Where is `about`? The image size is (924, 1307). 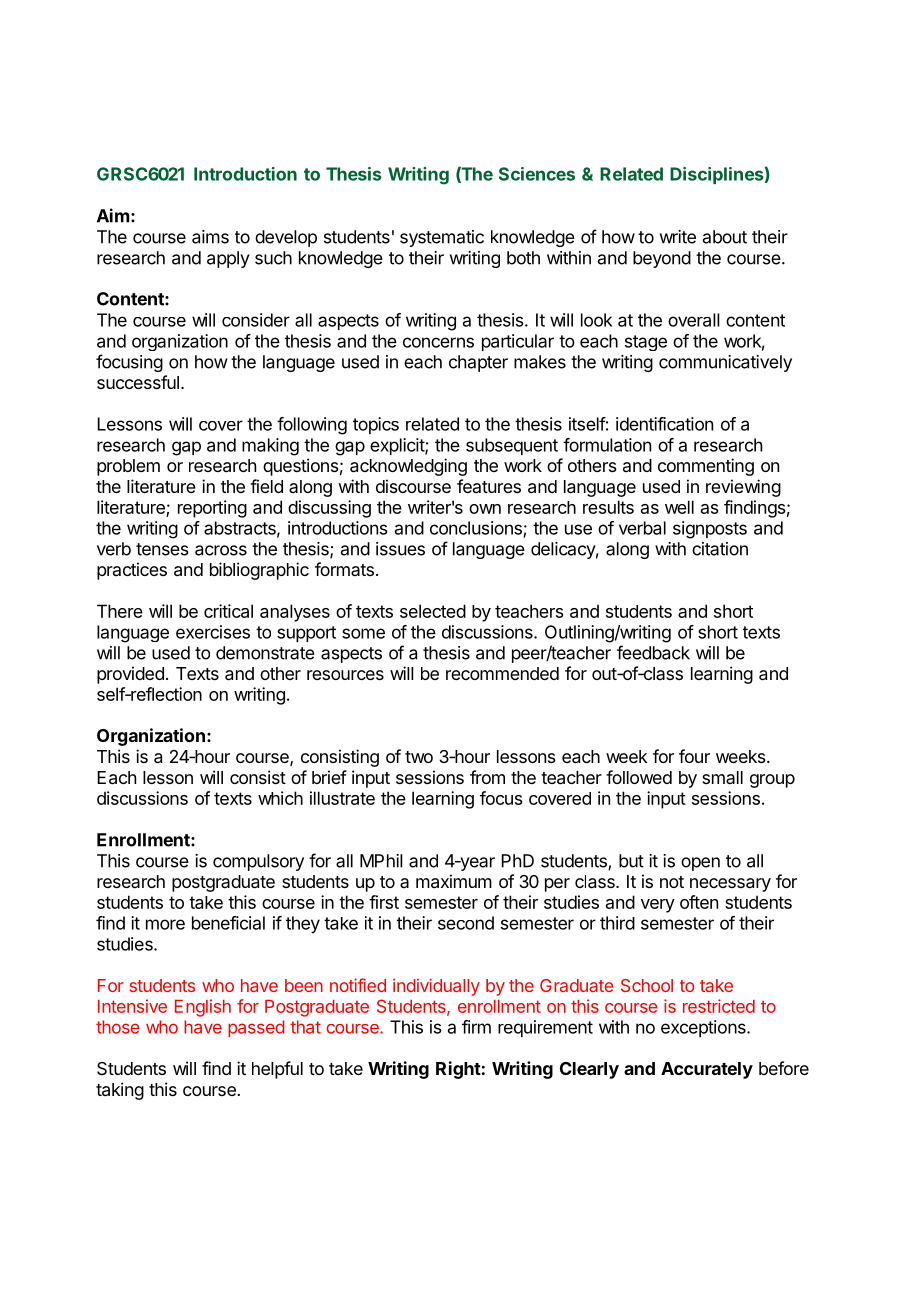
about is located at coordinates (725, 237).
